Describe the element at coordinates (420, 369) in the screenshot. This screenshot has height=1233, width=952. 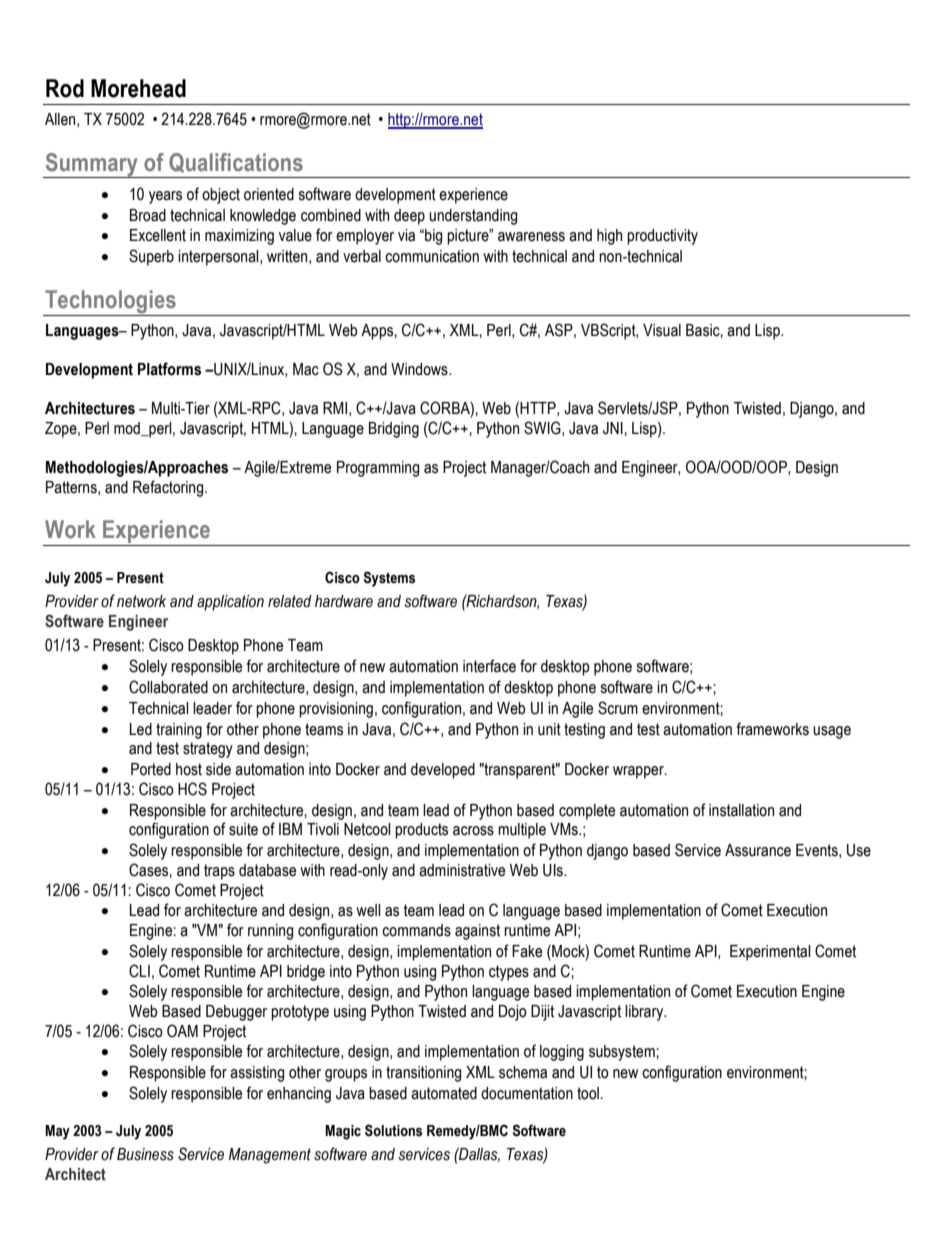
I see `Windows` at that location.
